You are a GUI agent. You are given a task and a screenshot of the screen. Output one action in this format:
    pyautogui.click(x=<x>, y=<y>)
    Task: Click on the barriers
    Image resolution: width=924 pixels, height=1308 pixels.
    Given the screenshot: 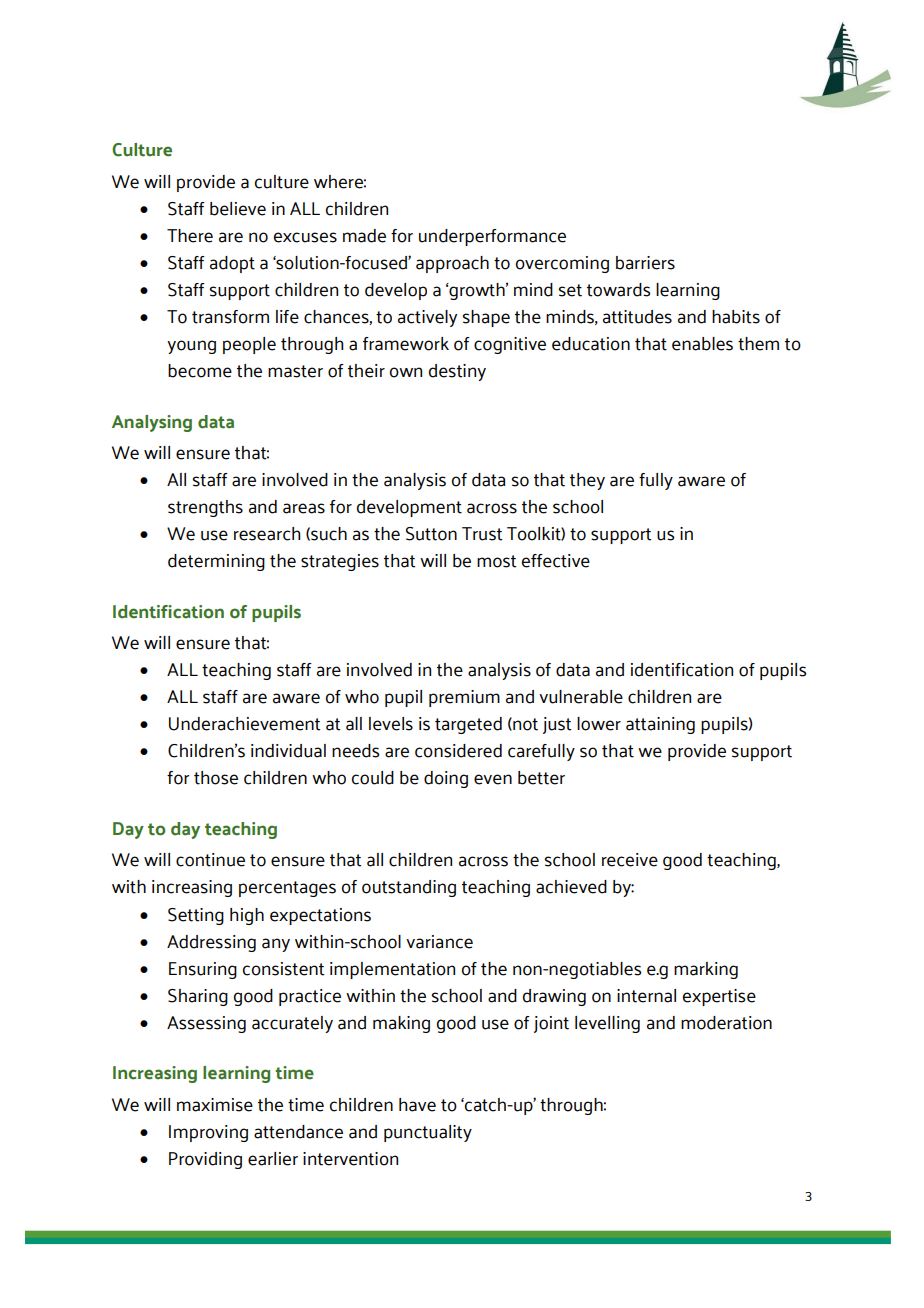 What is the action you would take?
    pyautogui.click(x=645, y=263)
